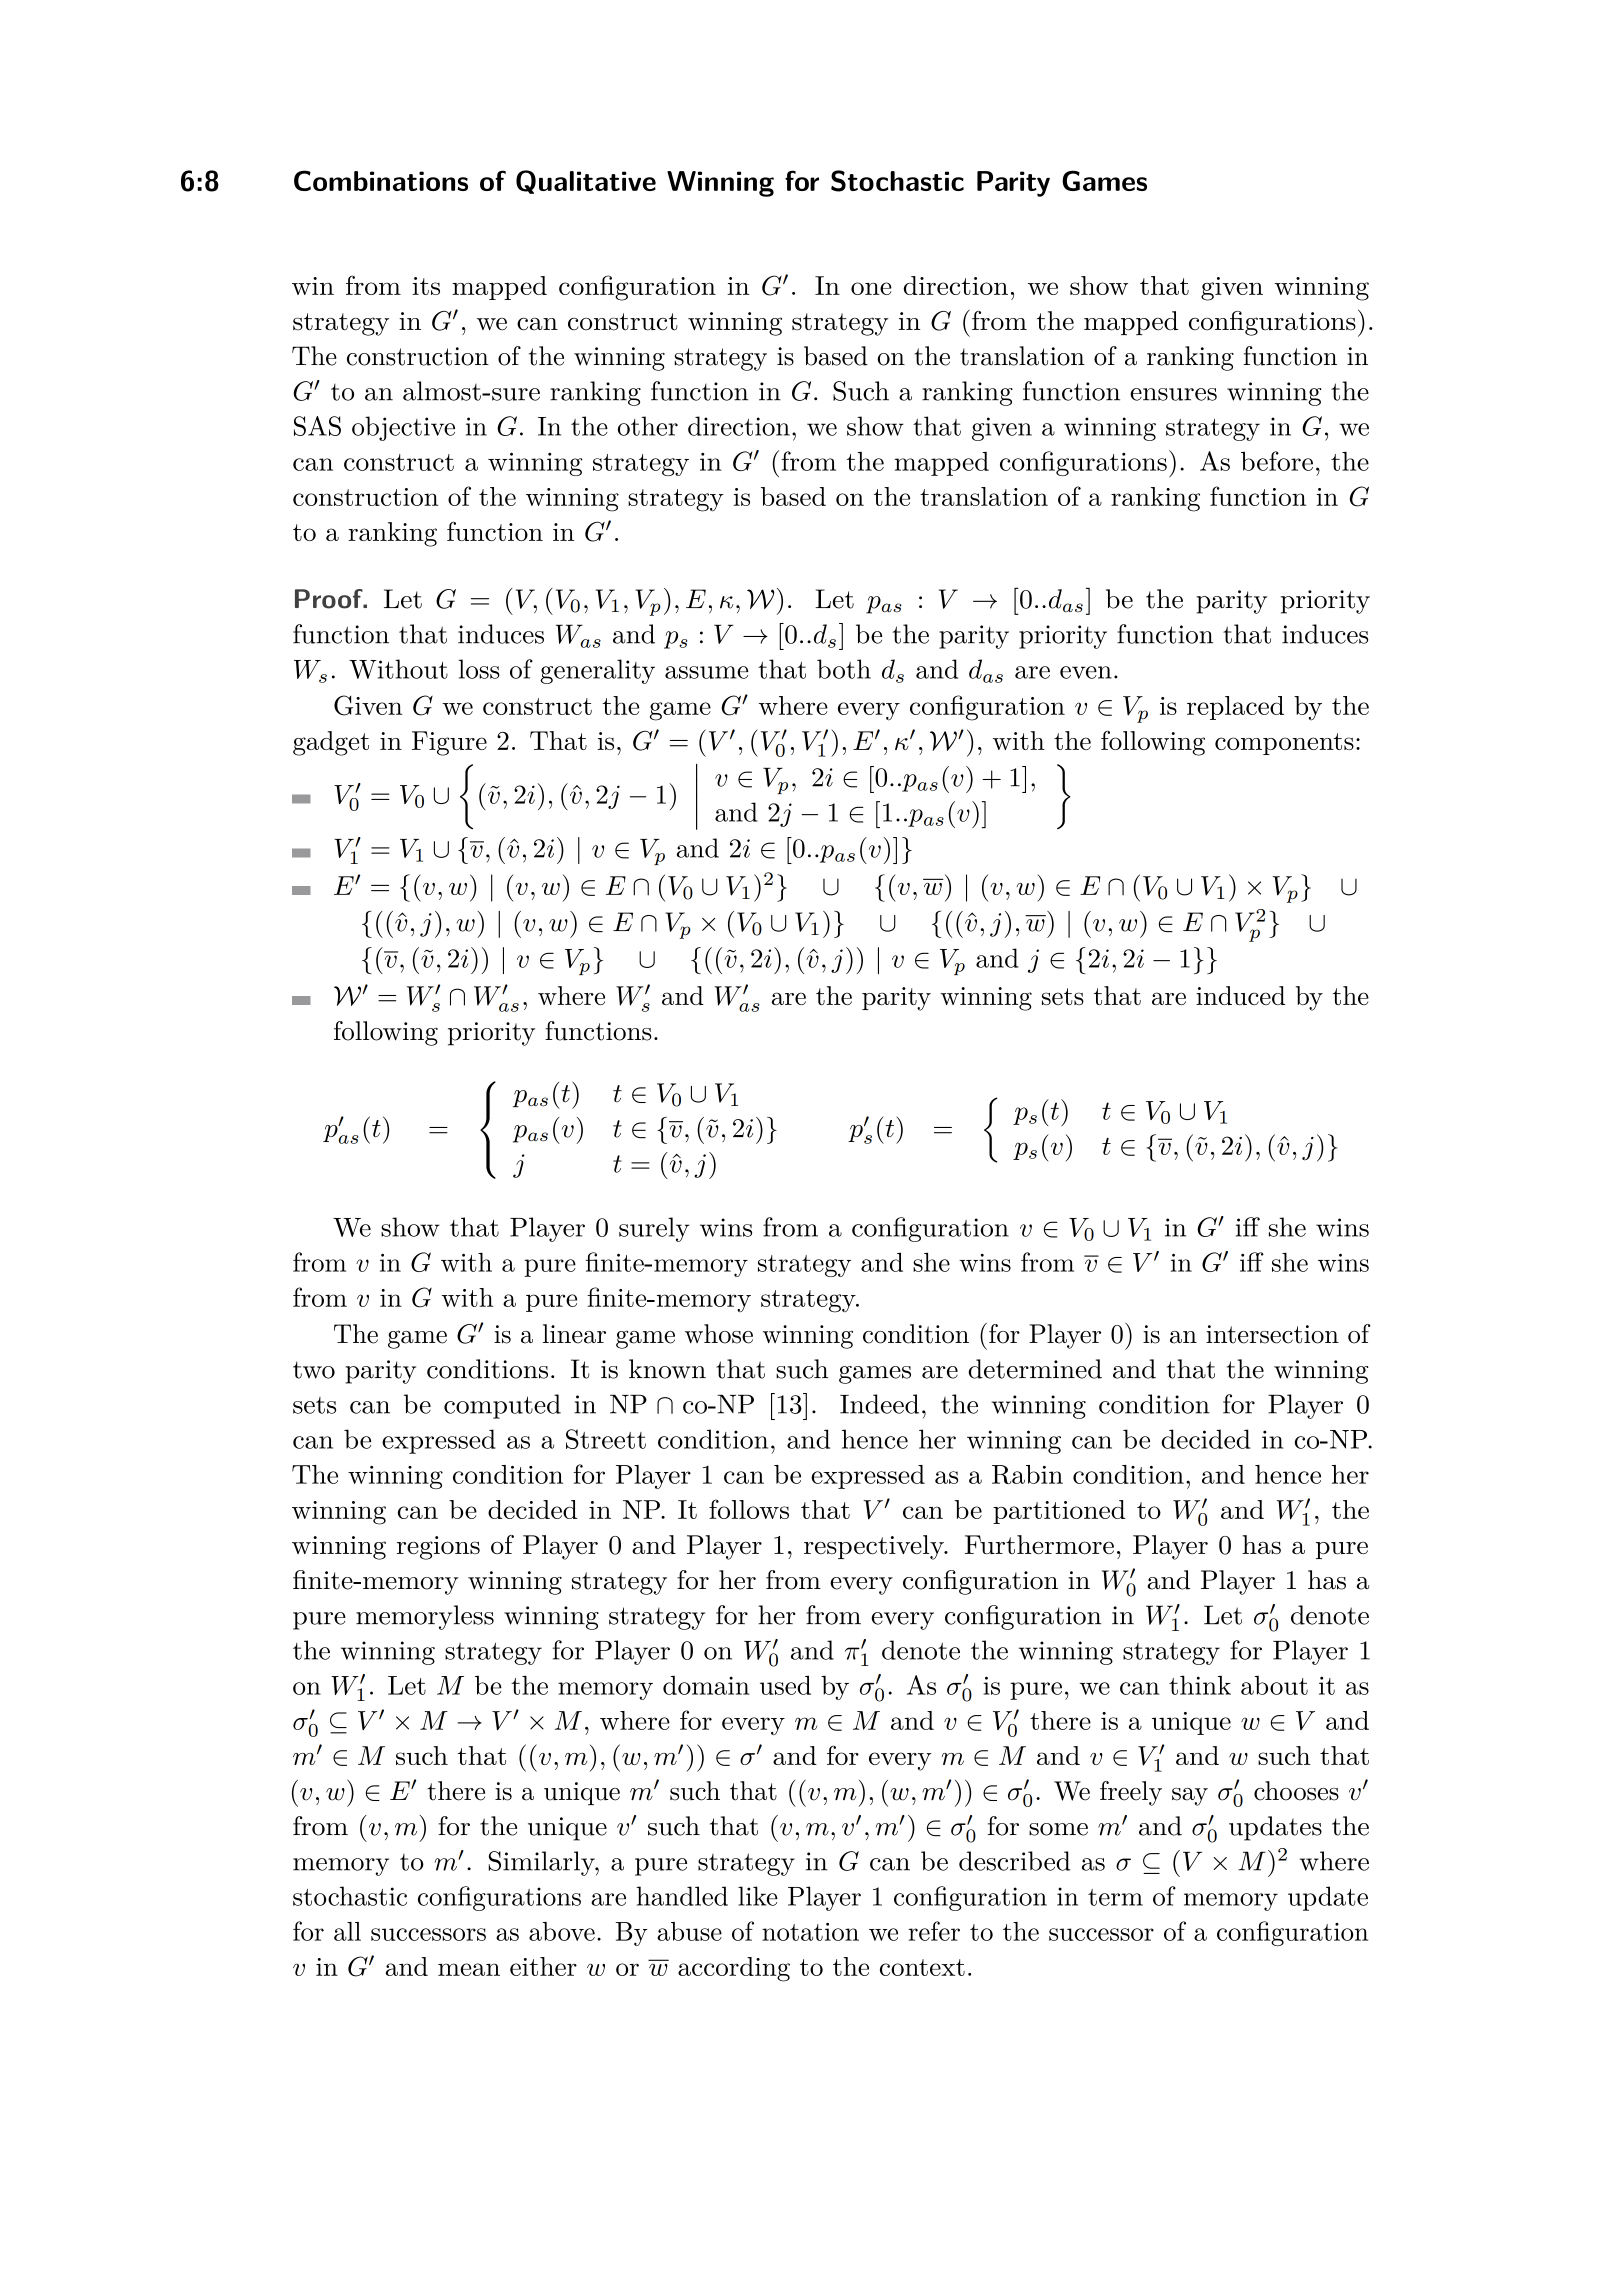 This document has width=1616, height=2285. Describe the element at coordinates (1059, 1512) in the document. I see `partitioned` at that location.
